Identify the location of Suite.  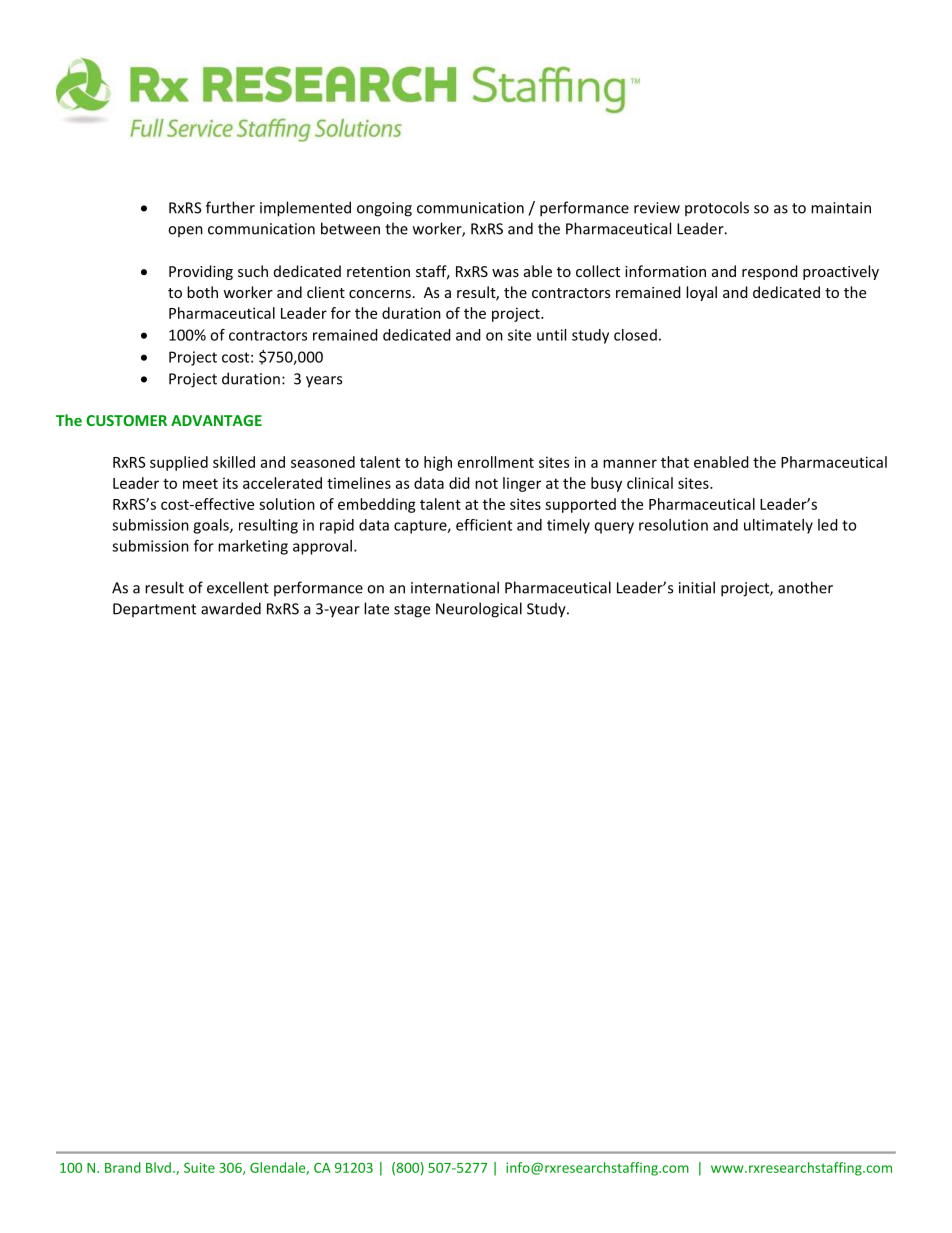
(199, 1167).
